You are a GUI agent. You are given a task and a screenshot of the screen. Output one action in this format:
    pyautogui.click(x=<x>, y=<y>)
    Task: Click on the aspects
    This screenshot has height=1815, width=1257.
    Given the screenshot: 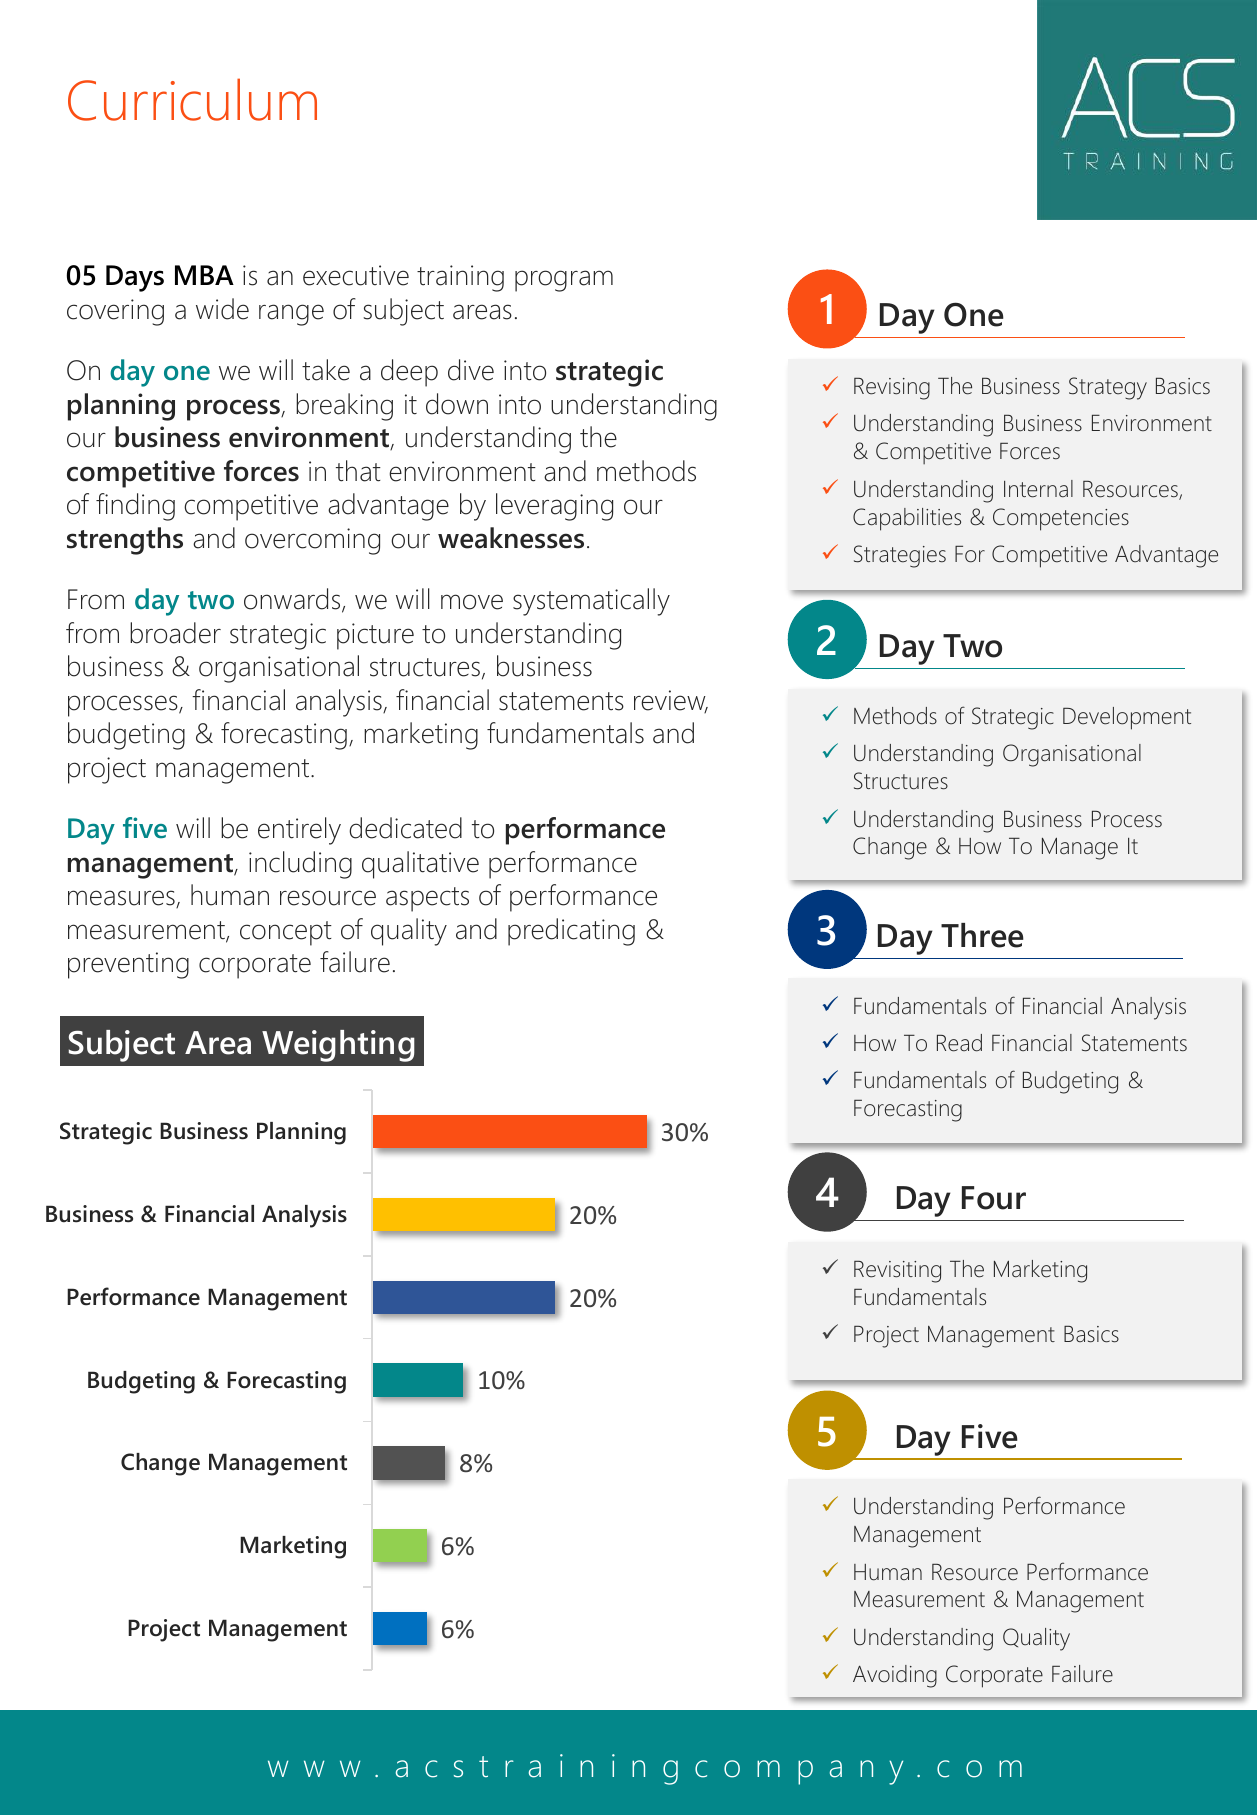 What is the action you would take?
    pyautogui.click(x=427, y=899)
